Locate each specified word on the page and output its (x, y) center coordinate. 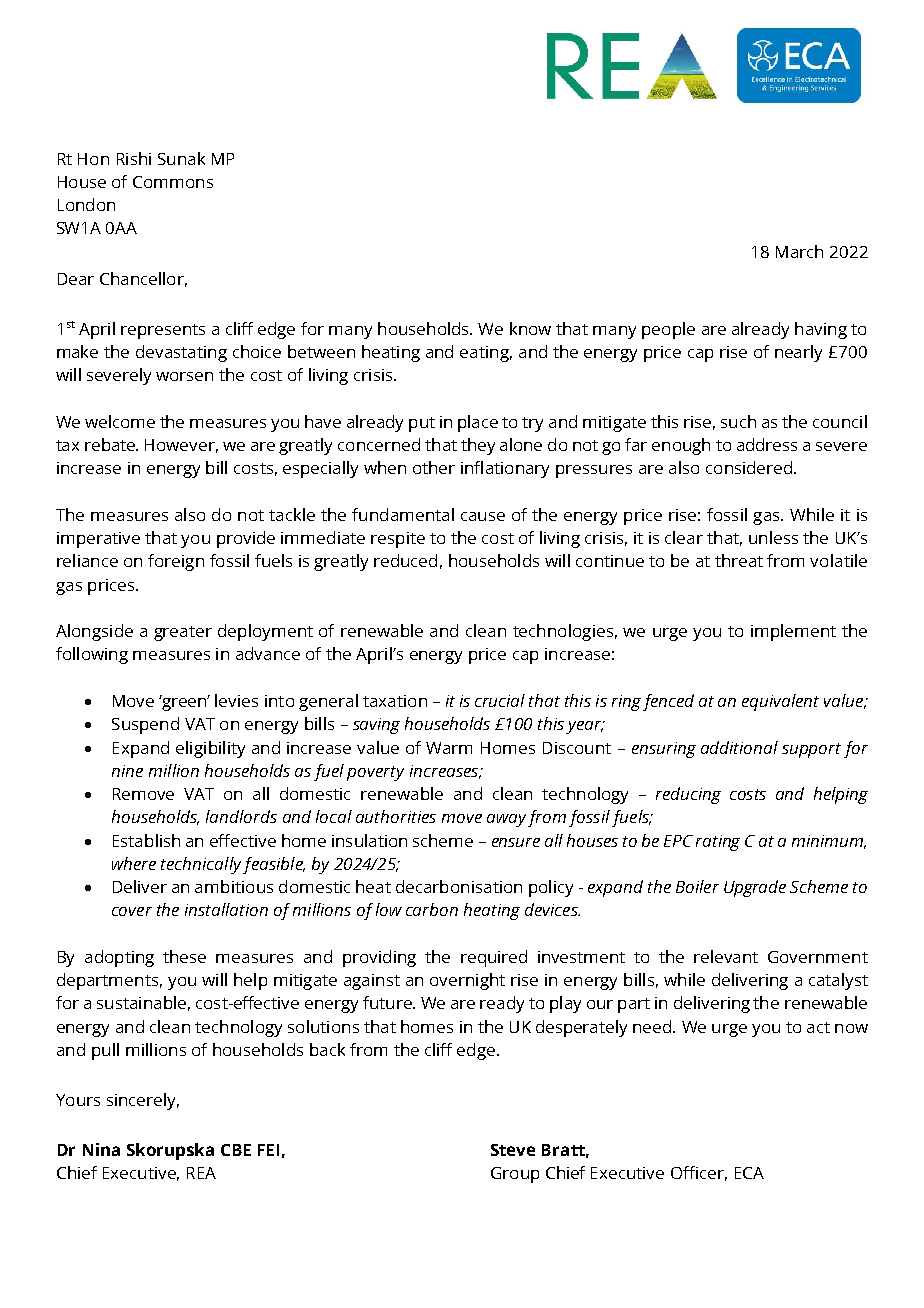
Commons (173, 182)
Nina (101, 1149)
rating (718, 843)
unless (773, 537)
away (506, 820)
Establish (146, 840)
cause (483, 516)
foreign (176, 562)
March (799, 251)
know (530, 328)
